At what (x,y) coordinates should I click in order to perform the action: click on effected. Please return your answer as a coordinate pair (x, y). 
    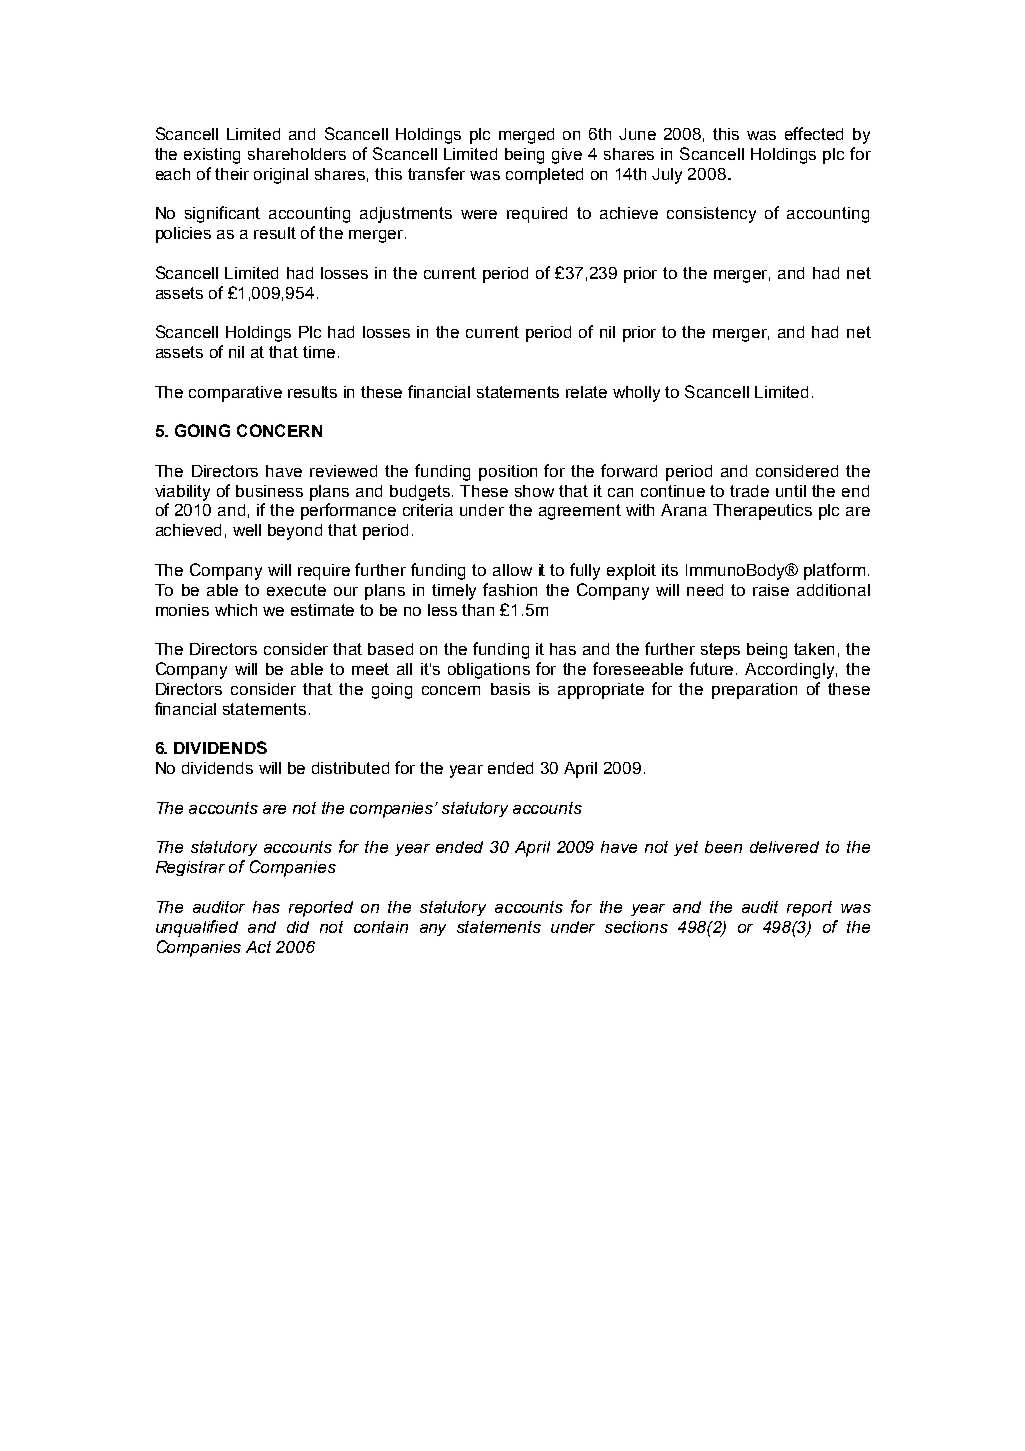
    Looking at the image, I should click on (814, 133).
